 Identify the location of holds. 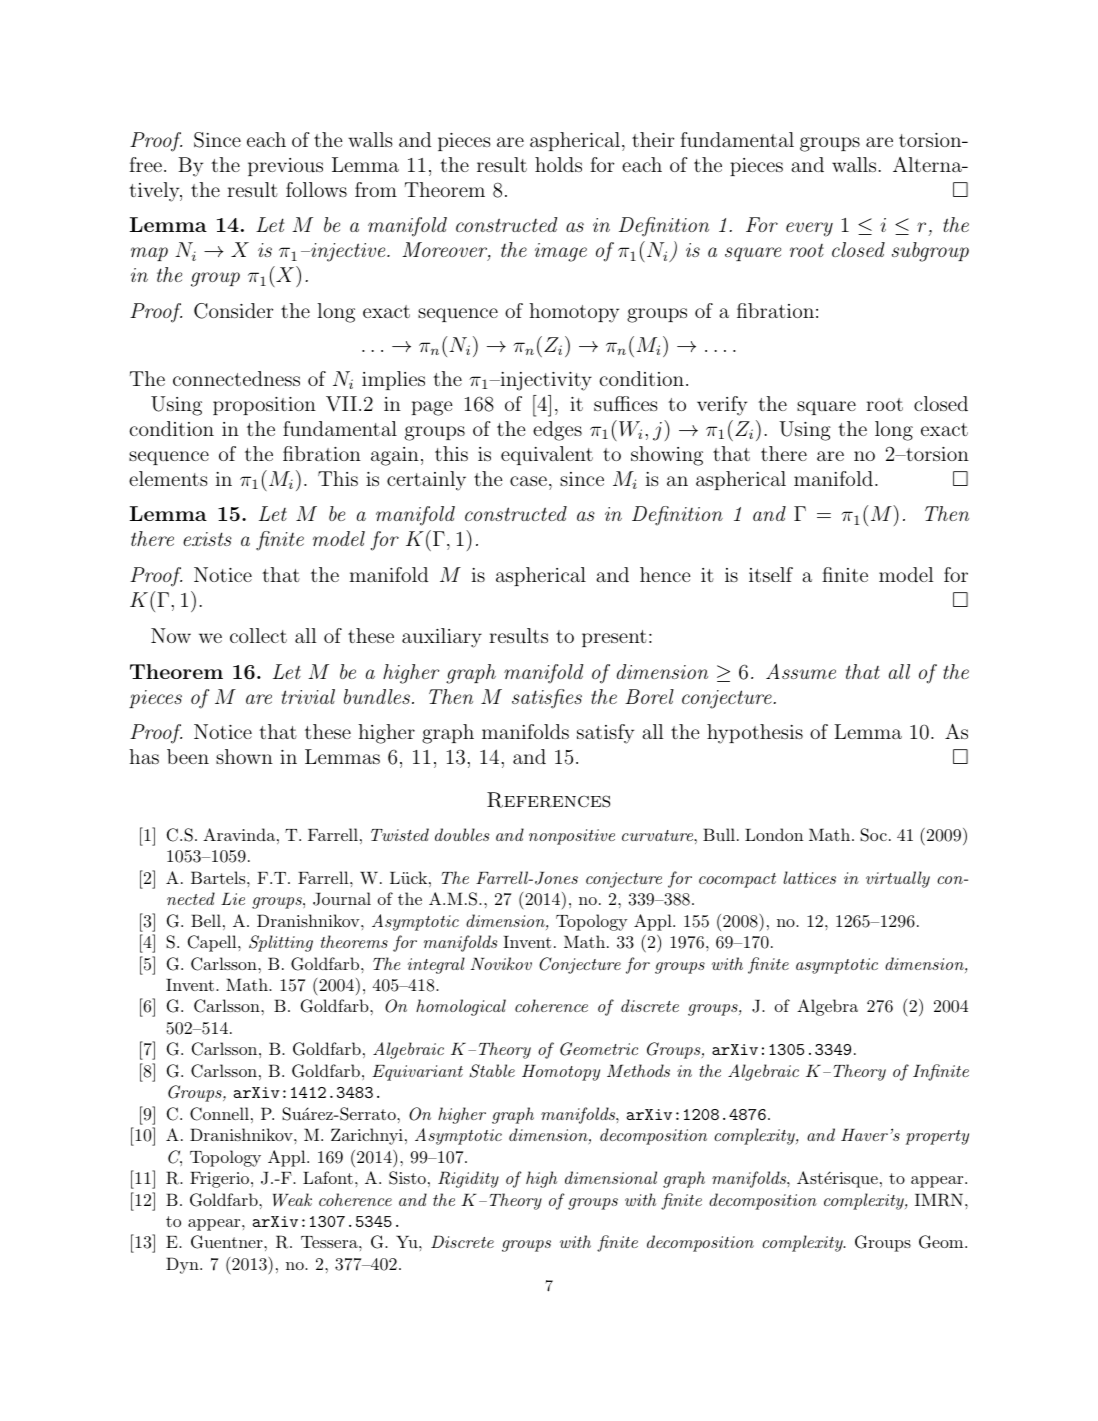
(558, 164).
